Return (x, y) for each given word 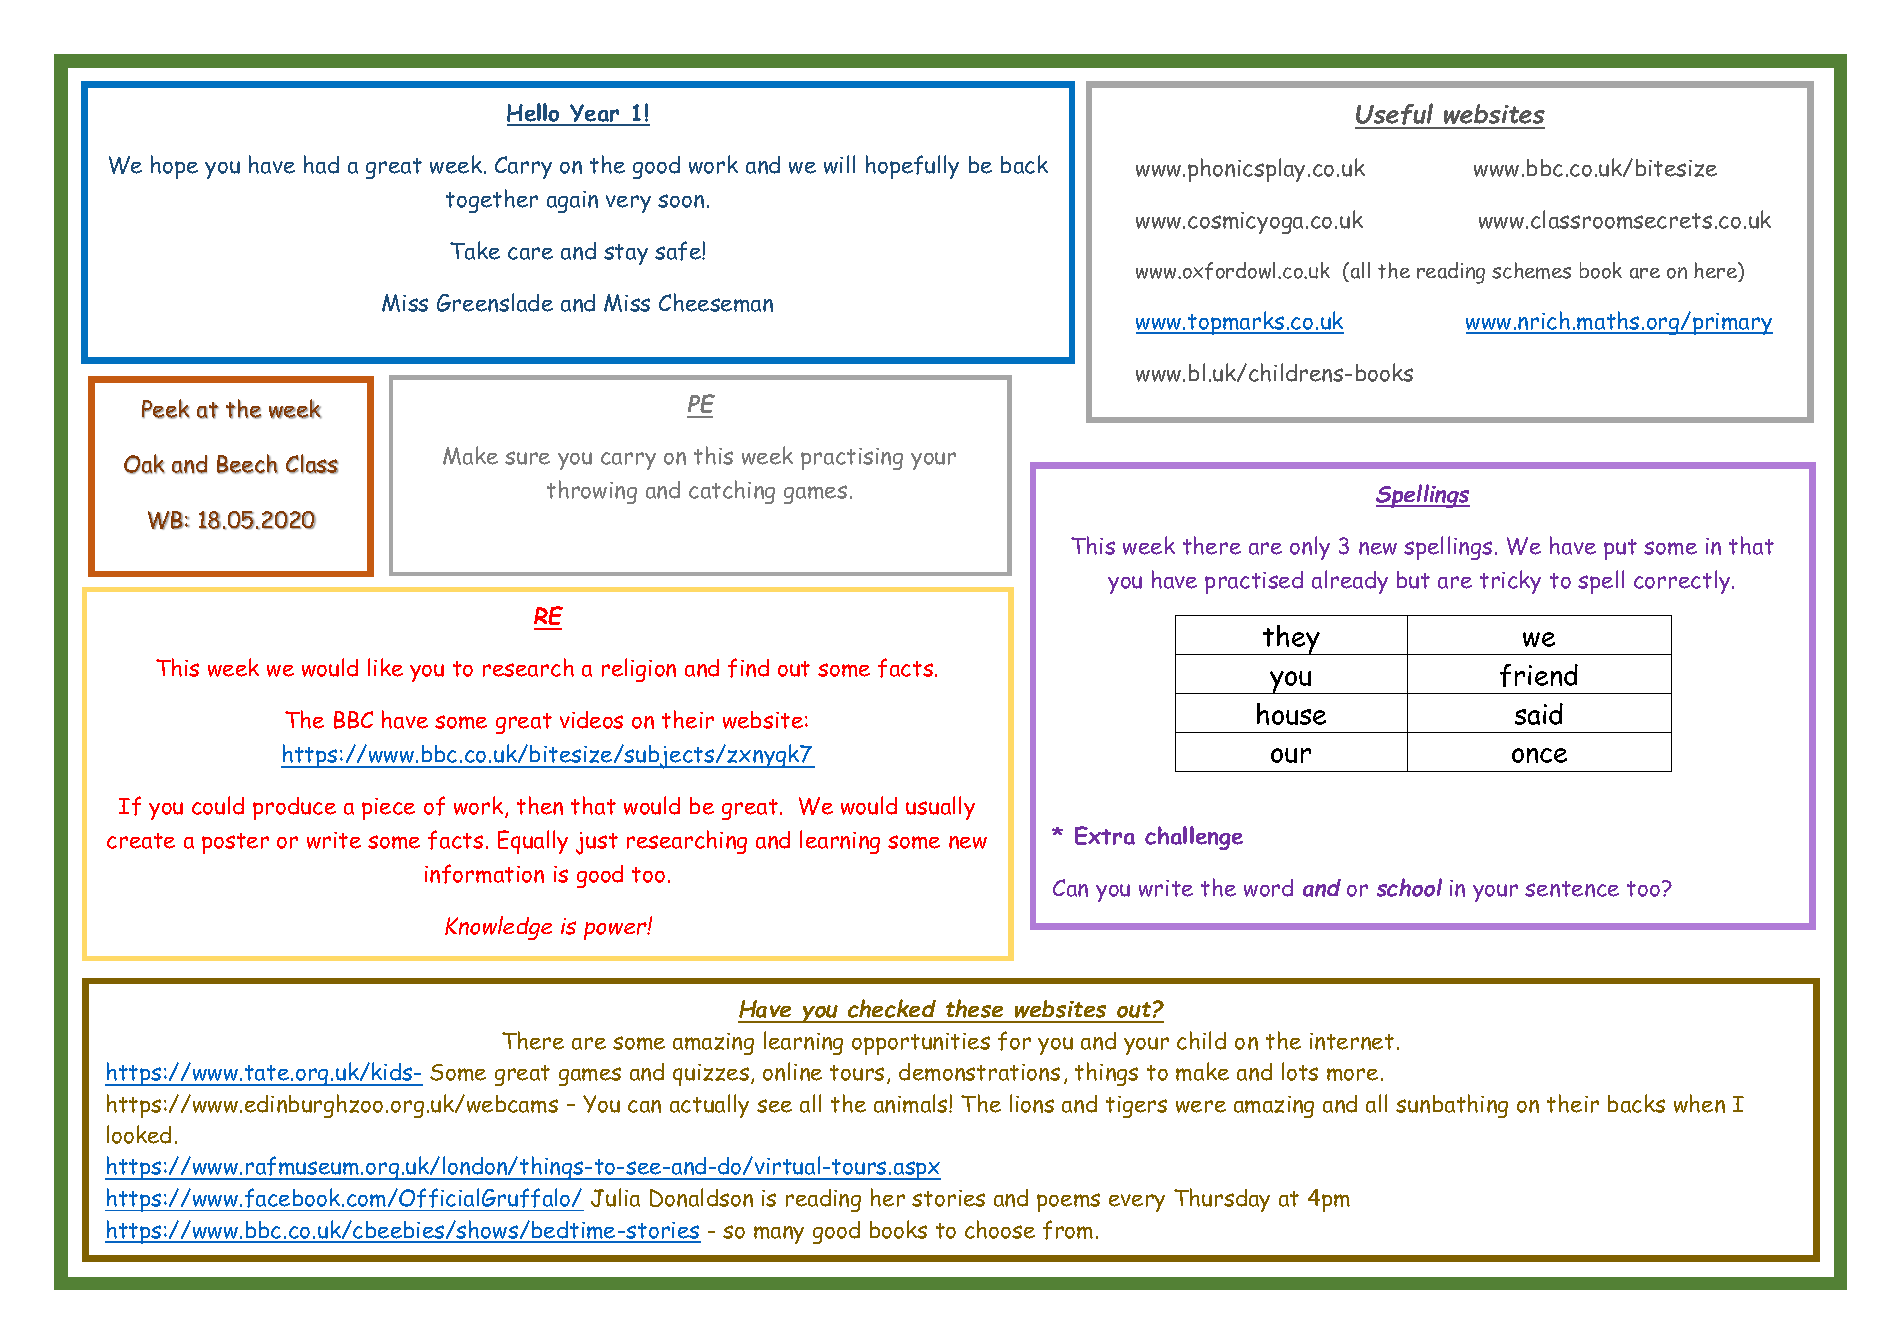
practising (852, 459)
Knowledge (498, 928)
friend (1539, 675)
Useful (1395, 115)
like (385, 667)
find (748, 668)
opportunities (921, 1044)
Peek (166, 409)
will (839, 164)
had (321, 164)
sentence (1572, 889)
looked (139, 1134)
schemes (1531, 270)
